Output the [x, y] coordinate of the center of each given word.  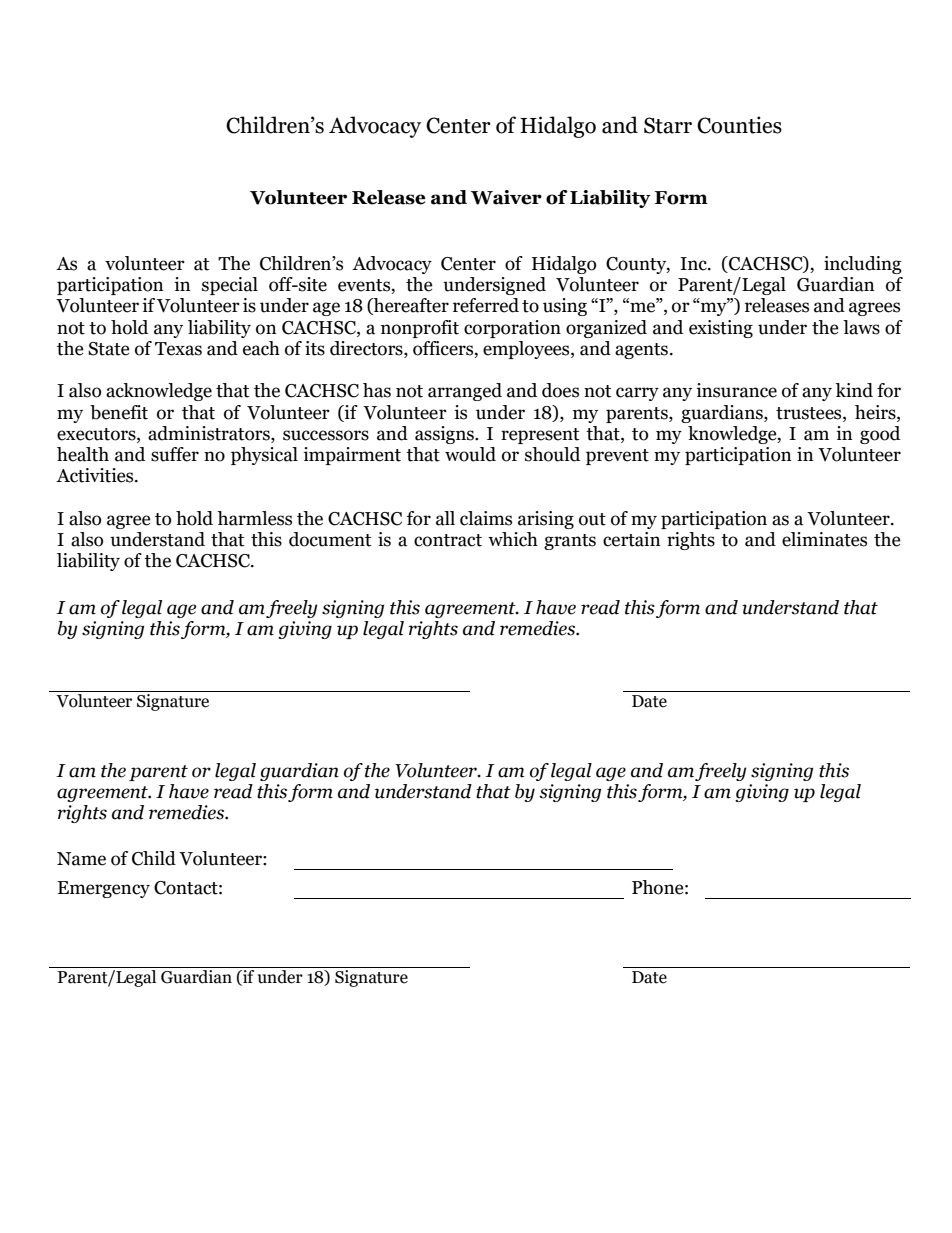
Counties [739, 125]
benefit [119, 412]
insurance [736, 390]
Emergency [103, 889]
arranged [465, 392]
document [330, 539]
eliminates [824, 539]
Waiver [506, 197]
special [230, 286]
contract [448, 540]
